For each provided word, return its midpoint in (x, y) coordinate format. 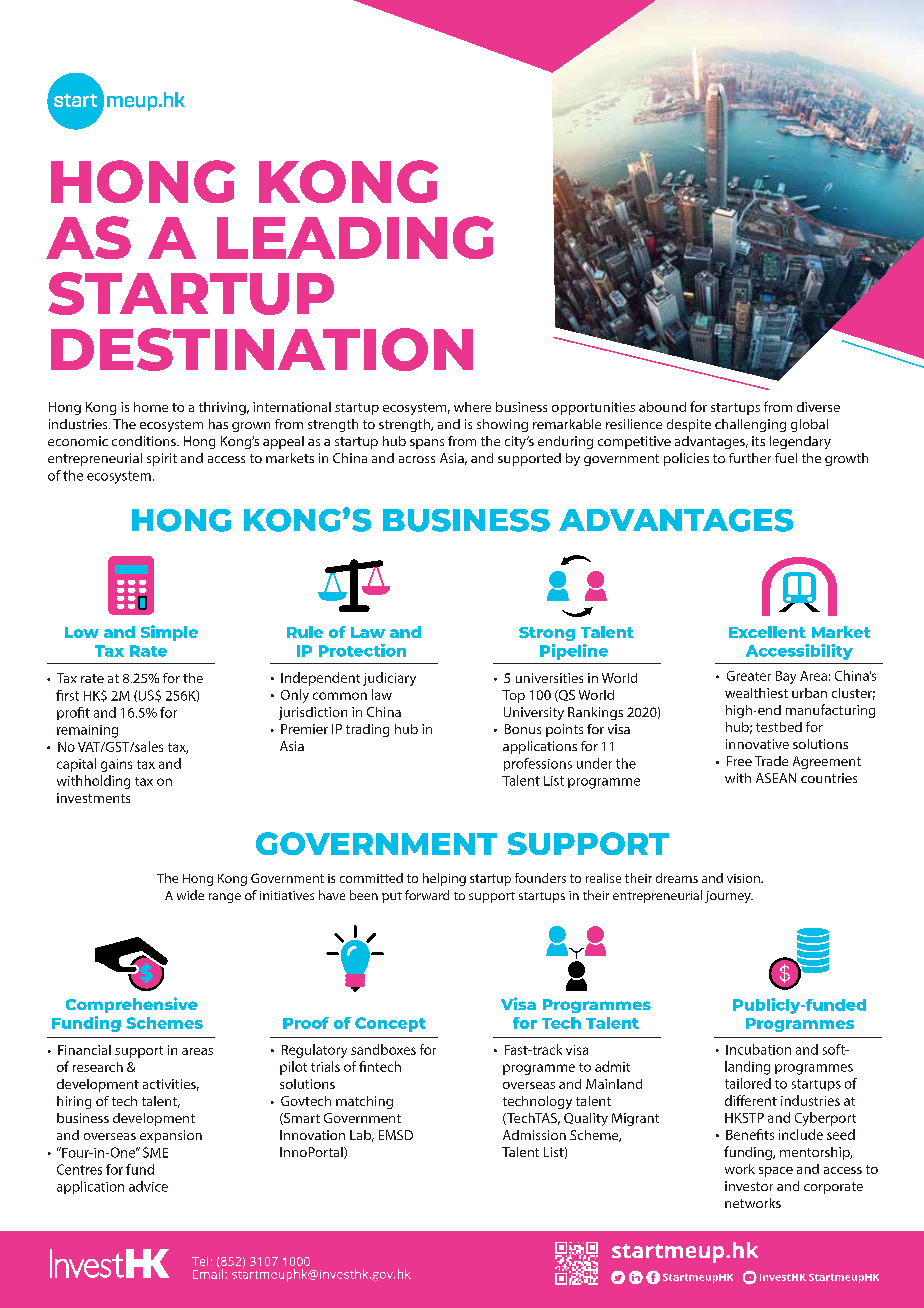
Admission (534, 1135)
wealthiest (756, 693)
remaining (87, 731)
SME (155, 1152)
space (776, 1172)
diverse (818, 407)
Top (513, 696)
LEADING (355, 237)
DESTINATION (262, 349)
